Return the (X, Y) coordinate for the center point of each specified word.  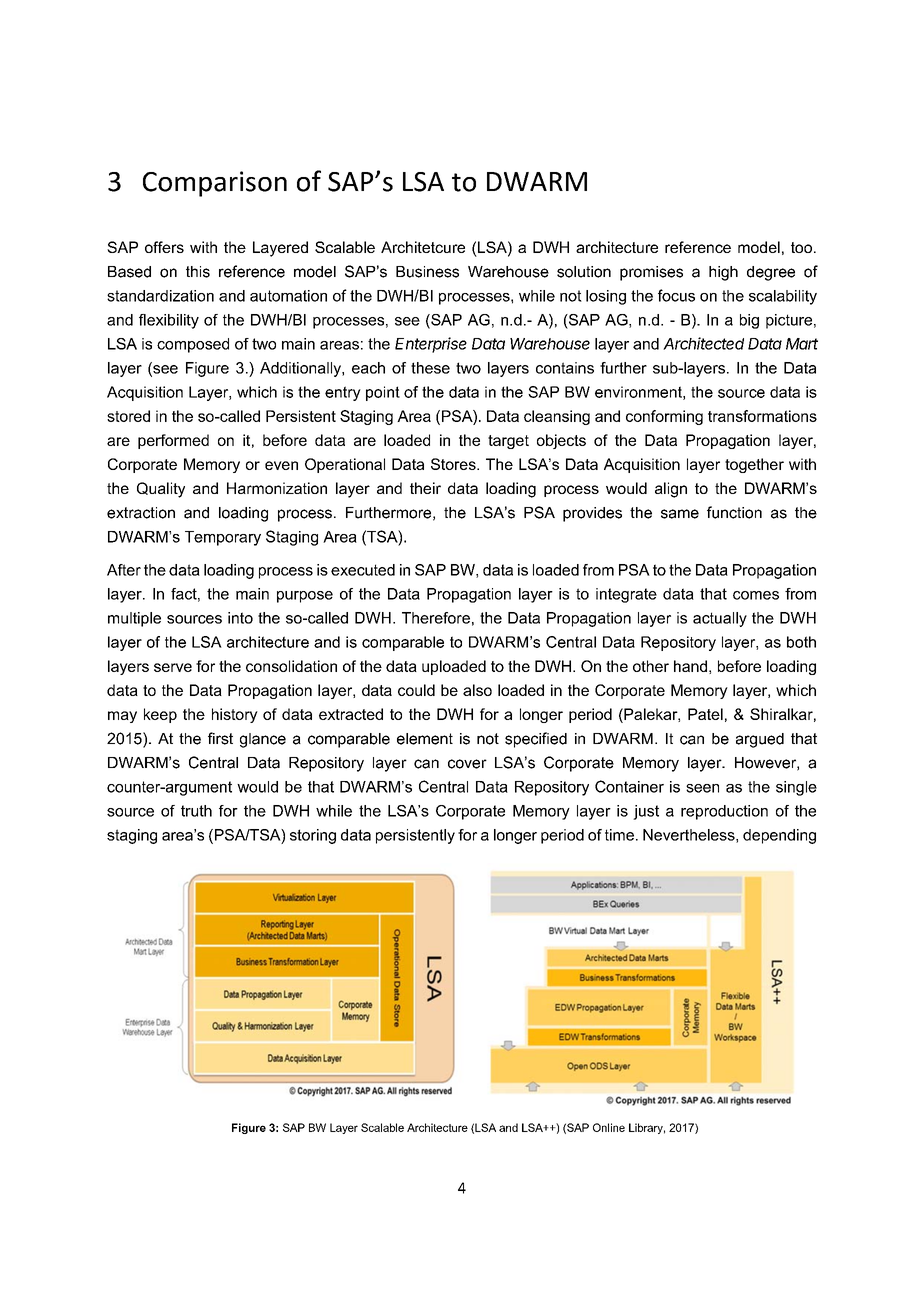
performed (173, 441)
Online (609, 1127)
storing (313, 836)
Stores (454, 464)
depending (779, 836)
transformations (762, 416)
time (619, 835)
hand (690, 666)
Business (427, 272)
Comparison (215, 184)
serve (173, 667)
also (477, 690)
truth (196, 811)
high (723, 273)
